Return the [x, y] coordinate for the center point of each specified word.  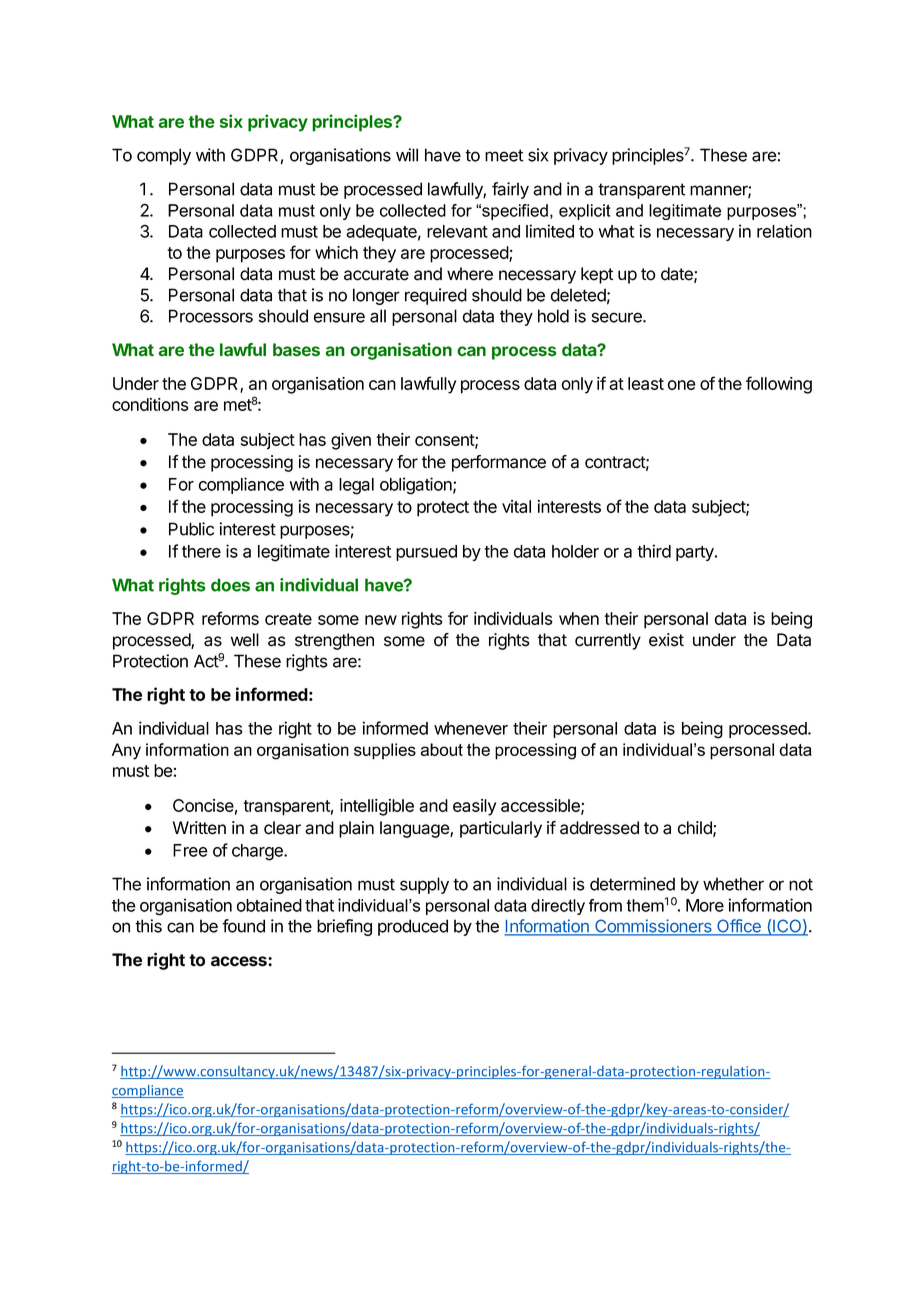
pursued [426, 553]
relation [784, 231]
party [696, 553]
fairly [510, 190]
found [243, 926]
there [201, 551]
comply [164, 156]
